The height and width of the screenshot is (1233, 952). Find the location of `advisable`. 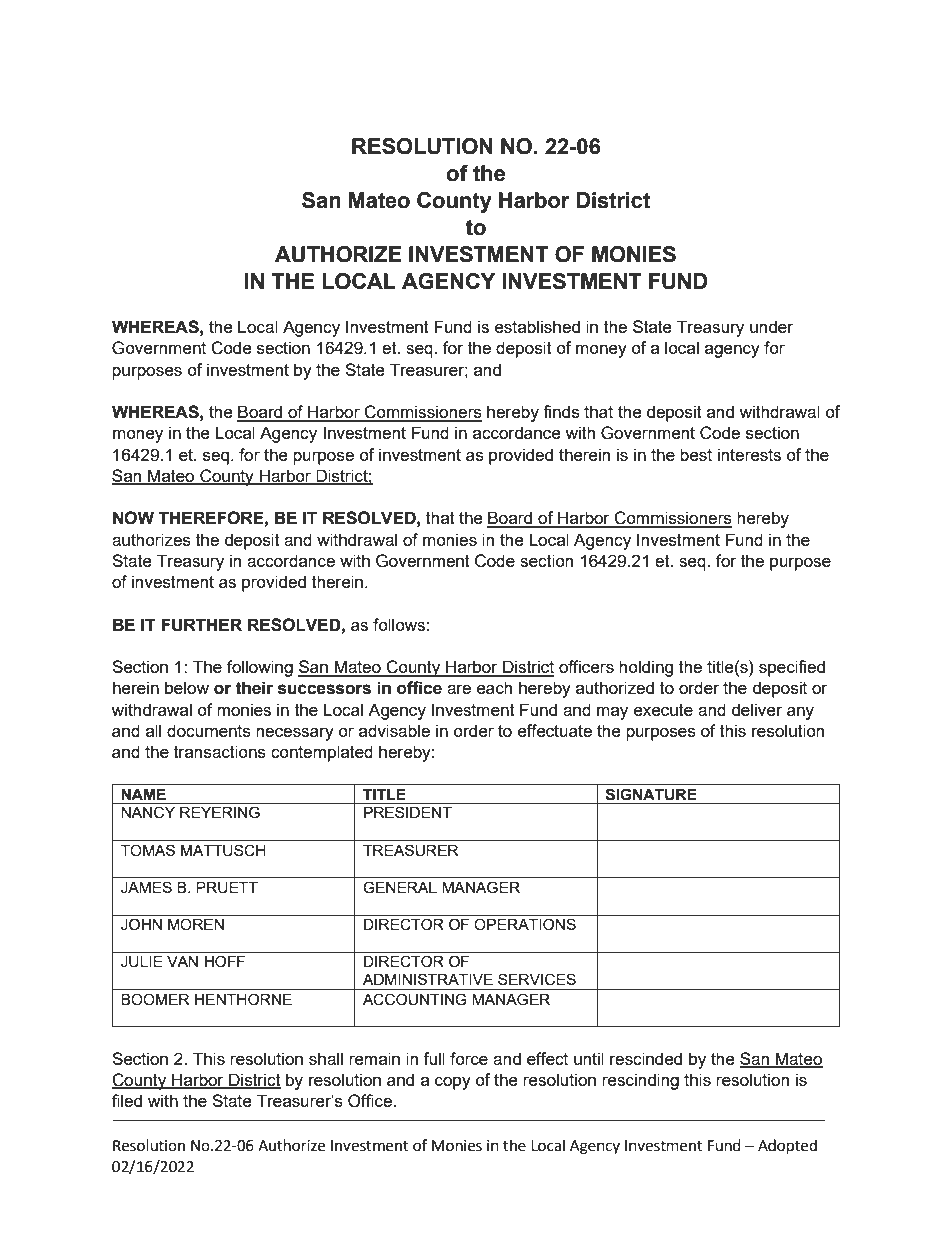

advisable is located at coordinates (394, 730).
